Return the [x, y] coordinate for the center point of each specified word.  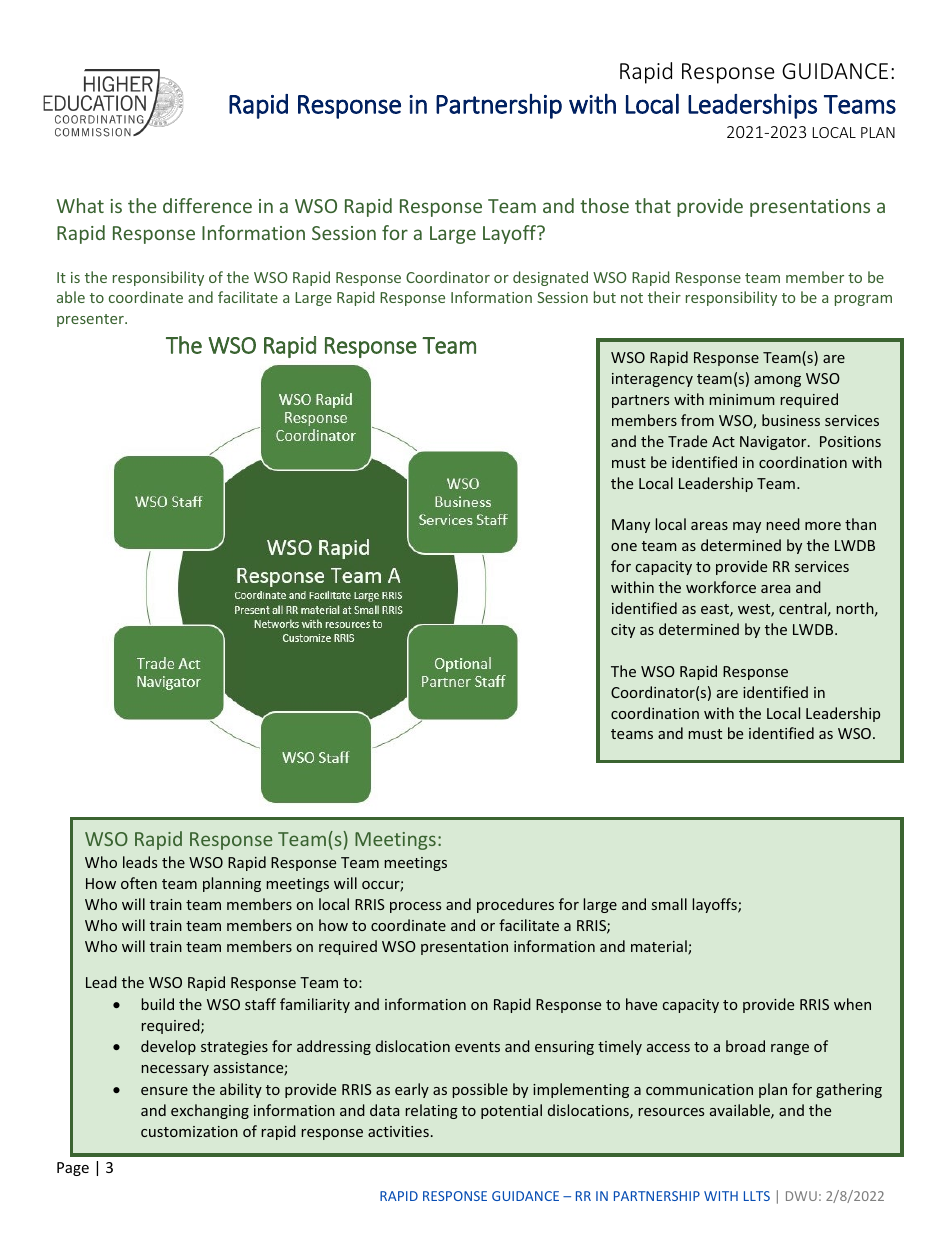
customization [189, 1131]
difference [207, 205]
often [139, 883]
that [653, 205]
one [624, 547]
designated [550, 278]
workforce [721, 587]
